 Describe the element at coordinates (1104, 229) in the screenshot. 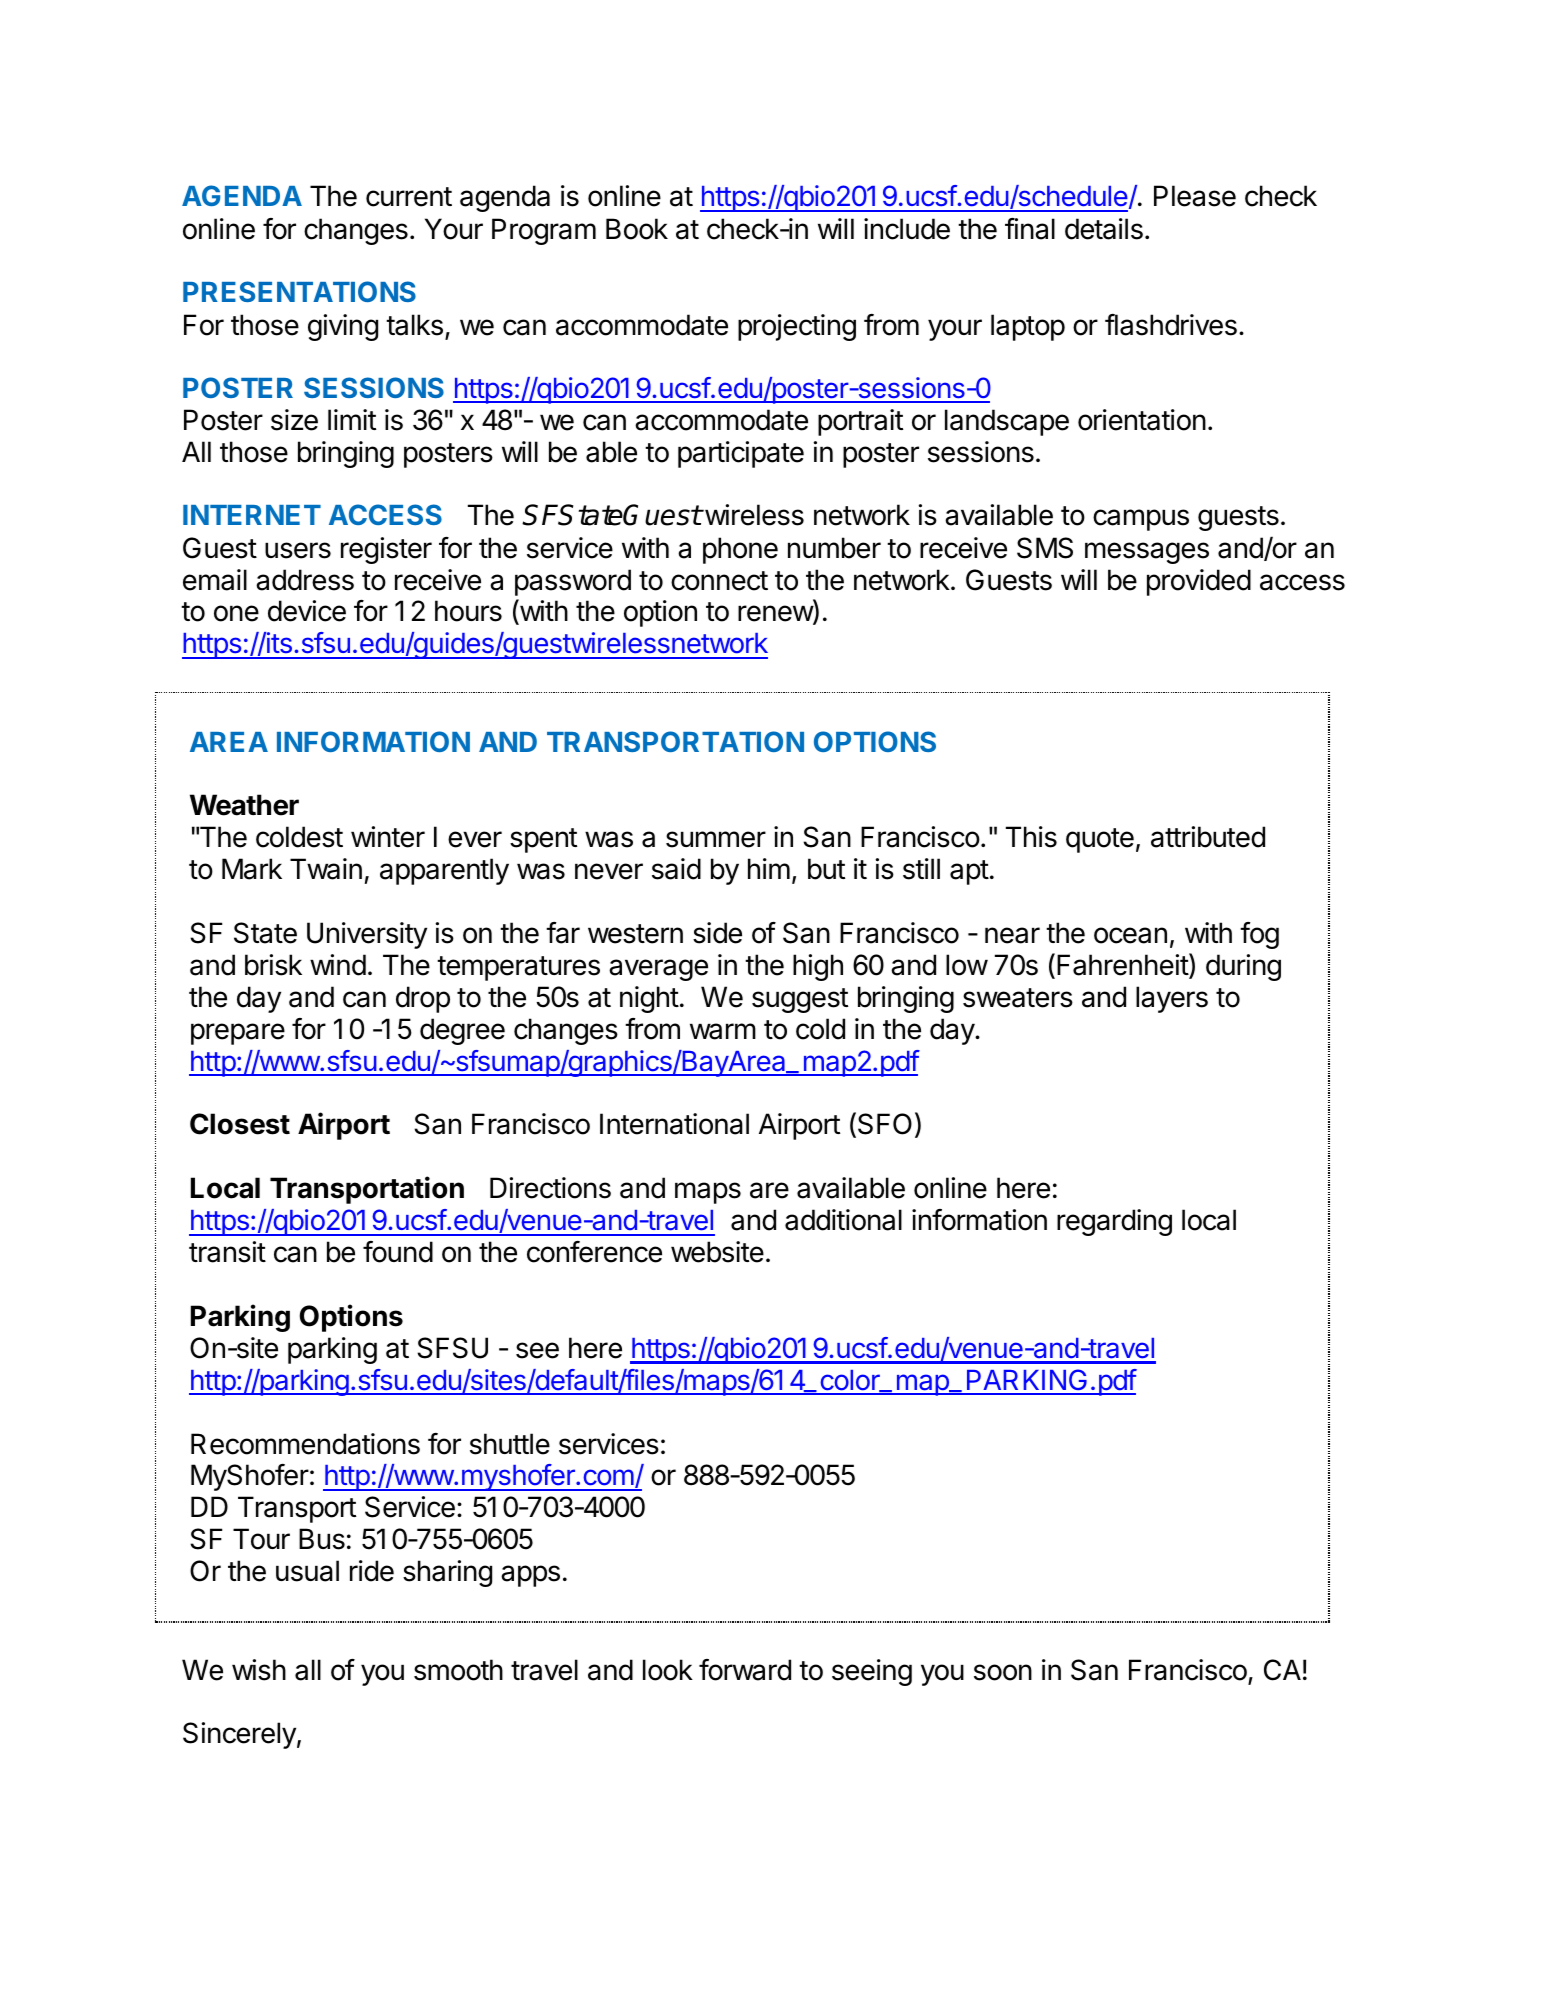

I see `details` at that location.
